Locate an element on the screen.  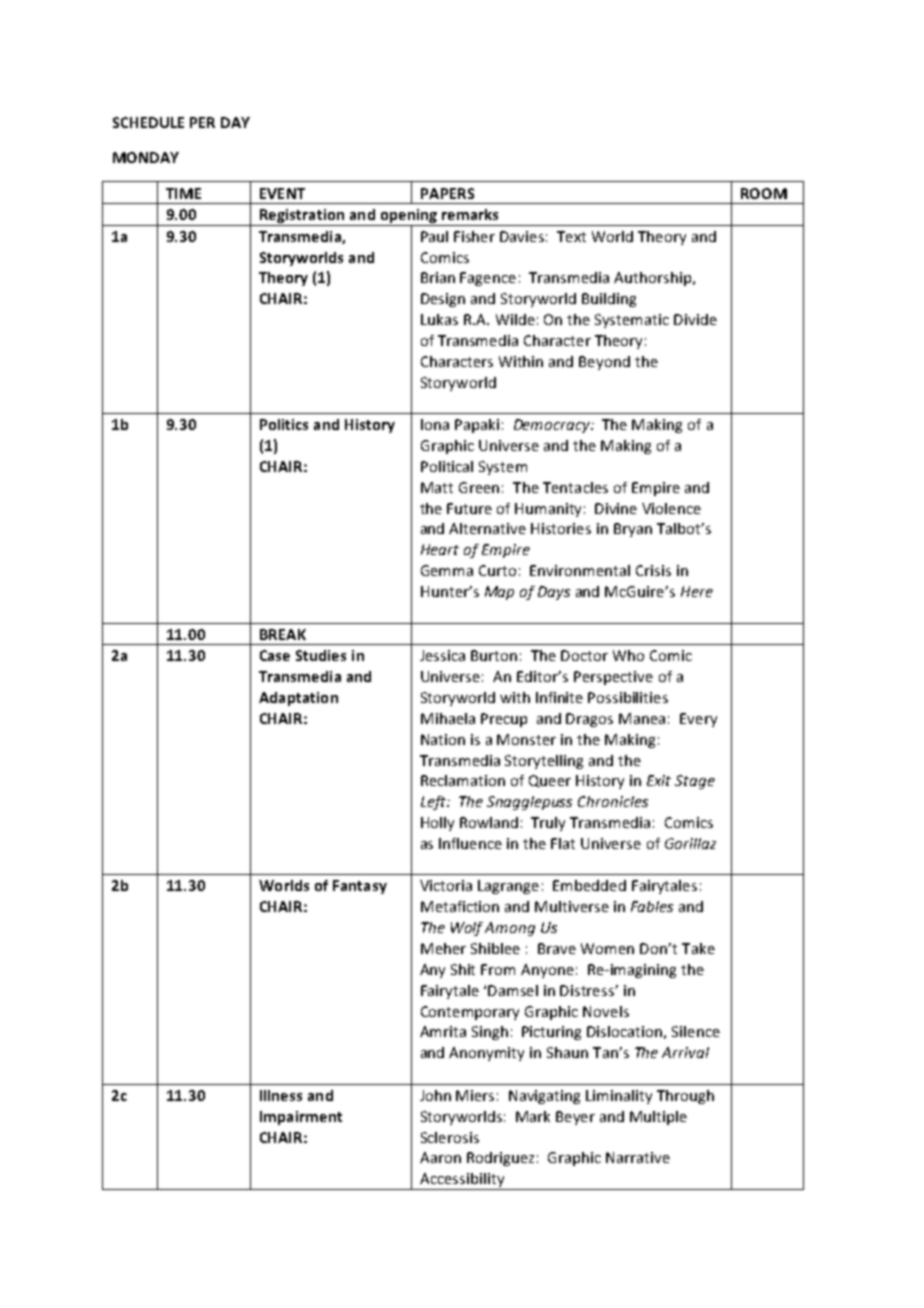
PAPERS is located at coordinates (447, 193).
